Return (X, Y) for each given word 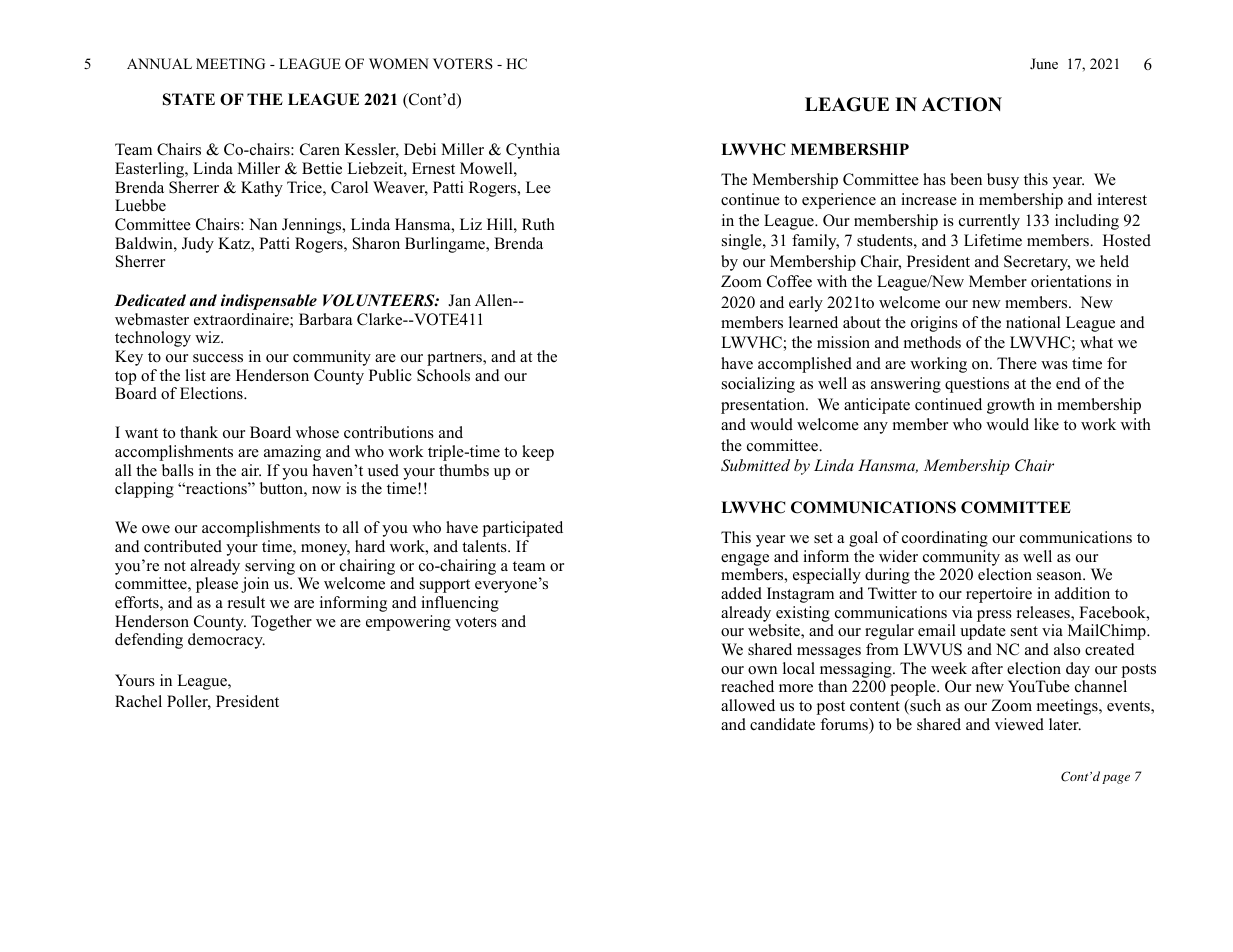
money (325, 550)
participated (522, 529)
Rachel (138, 701)
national (1033, 322)
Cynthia (533, 151)
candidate (782, 724)
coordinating (945, 539)
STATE (189, 99)
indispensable (269, 302)
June (1044, 63)
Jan (459, 300)
